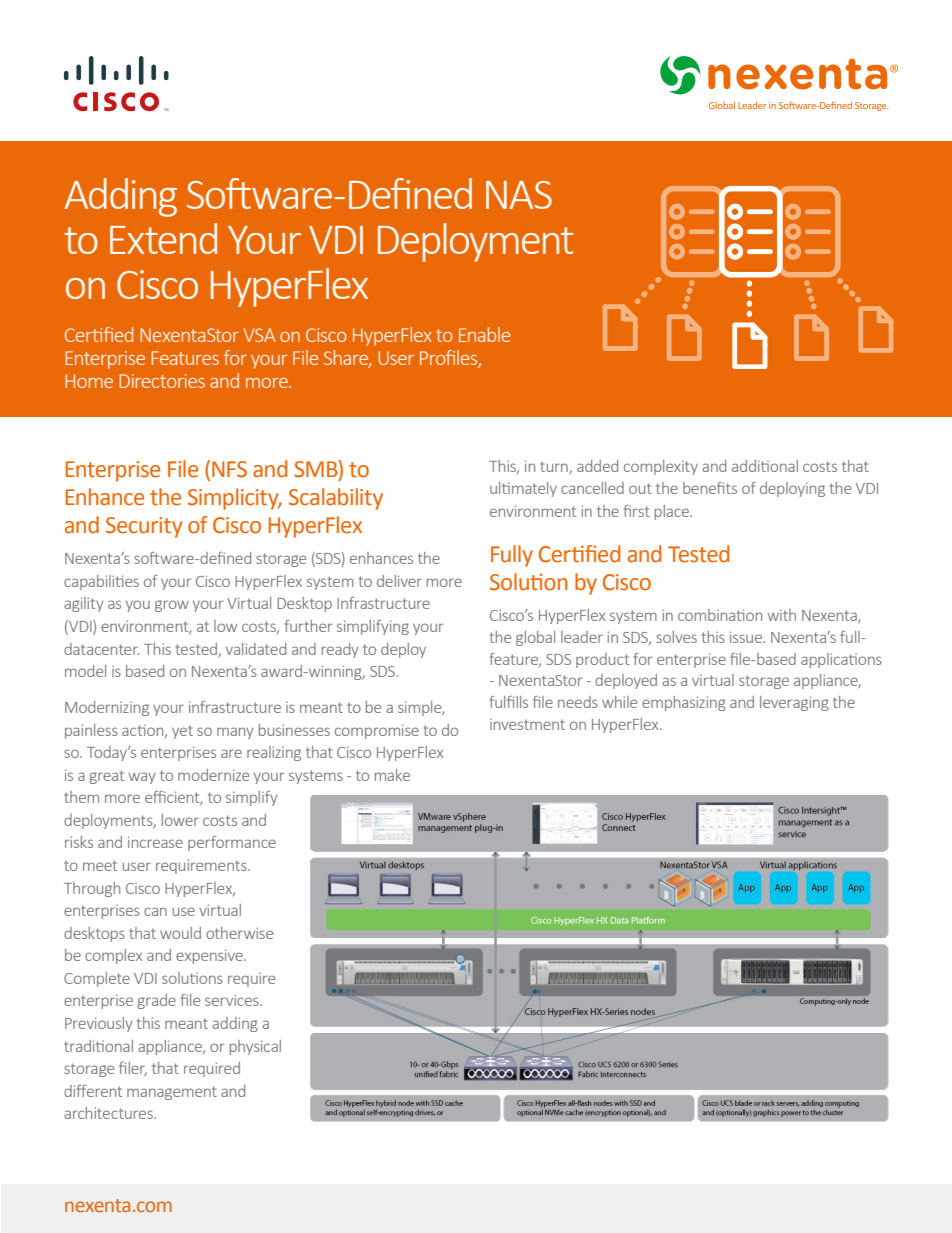 This image has height=1233, width=952. What do you see at coordinates (794, 703) in the image?
I see `leveraging` at bounding box center [794, 703].
